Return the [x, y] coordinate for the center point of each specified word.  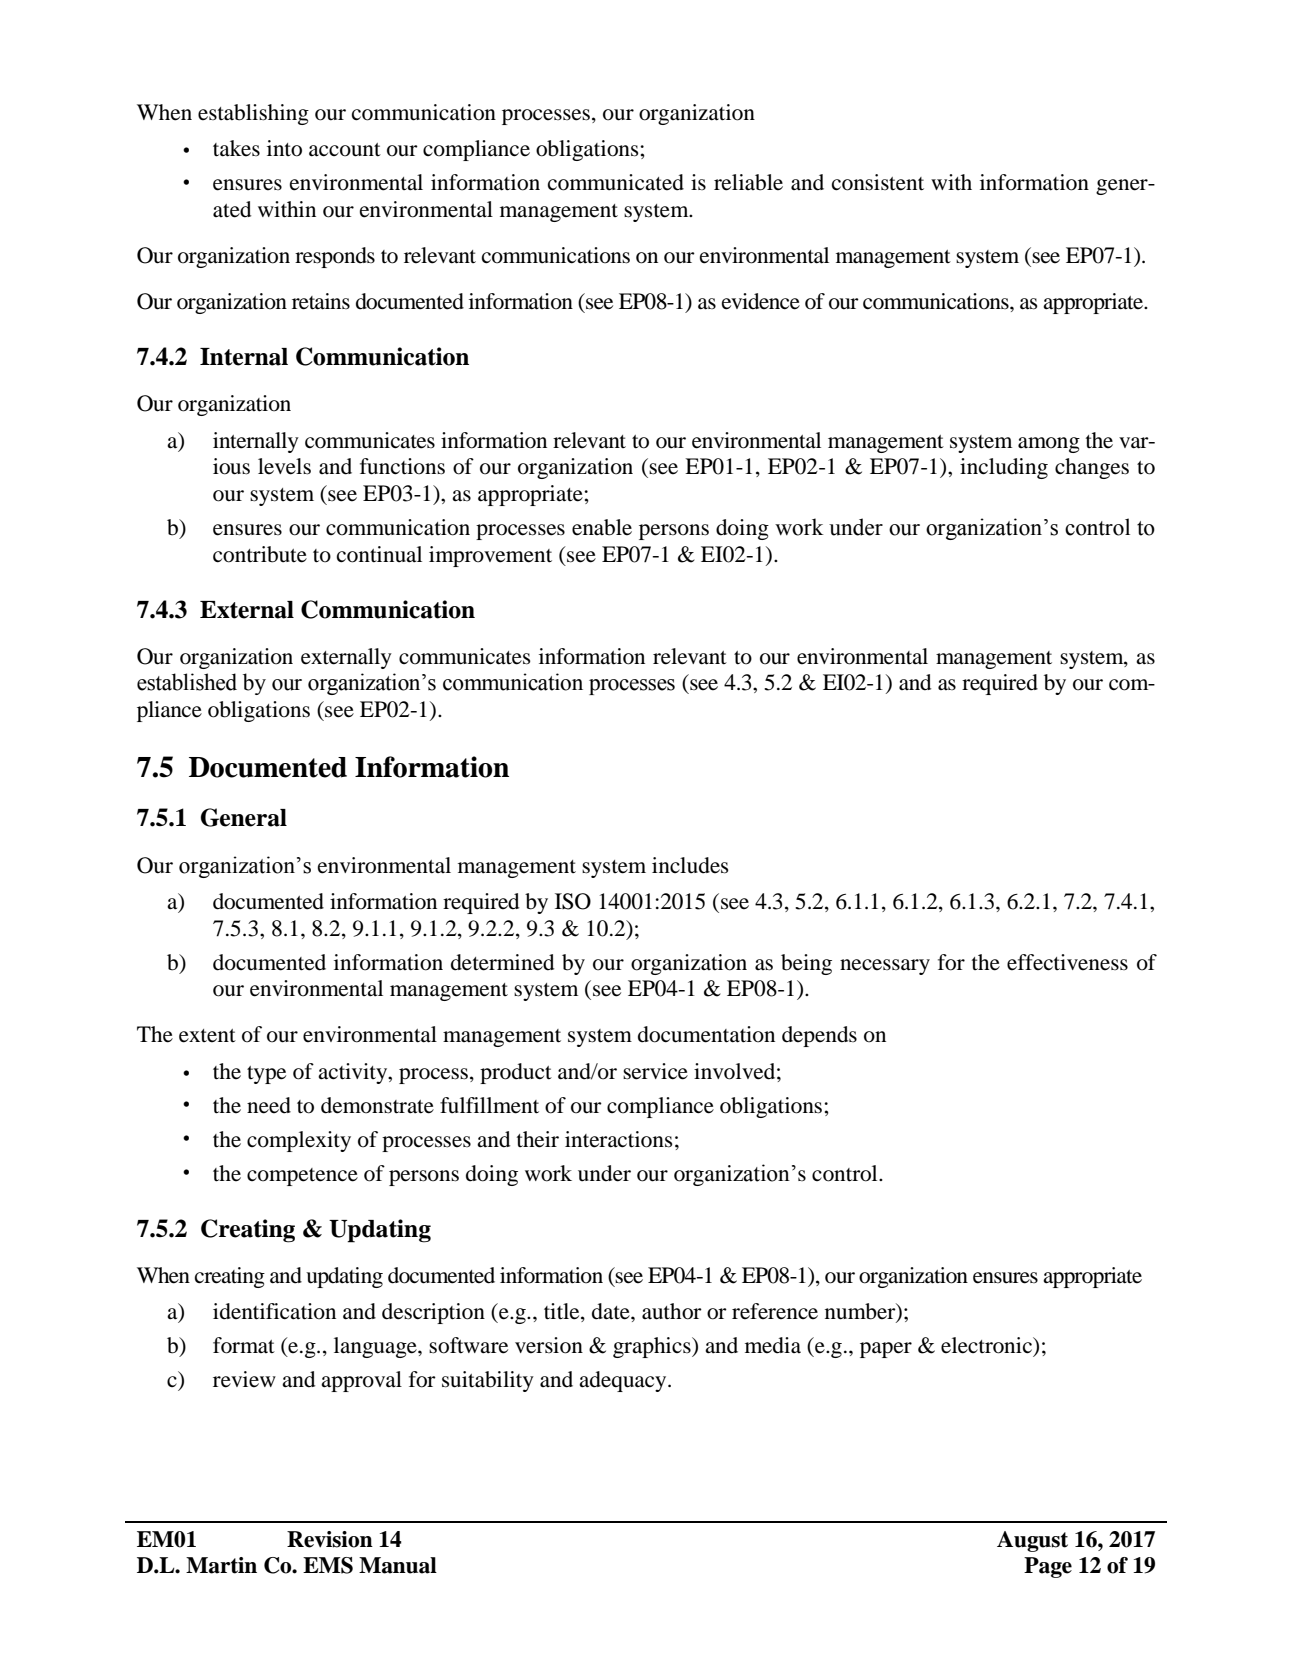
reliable [748, 182]
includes [690, 865]
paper [886, 1350]
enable [602, 527]
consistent [878, 182]
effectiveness [1067, 962]
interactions [619, 1139]
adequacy [624, 1381]
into [284, 148]
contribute [260, 554]
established [187, 682]
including [1004, 468]
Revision [330, 1539]
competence [302, 1177]
